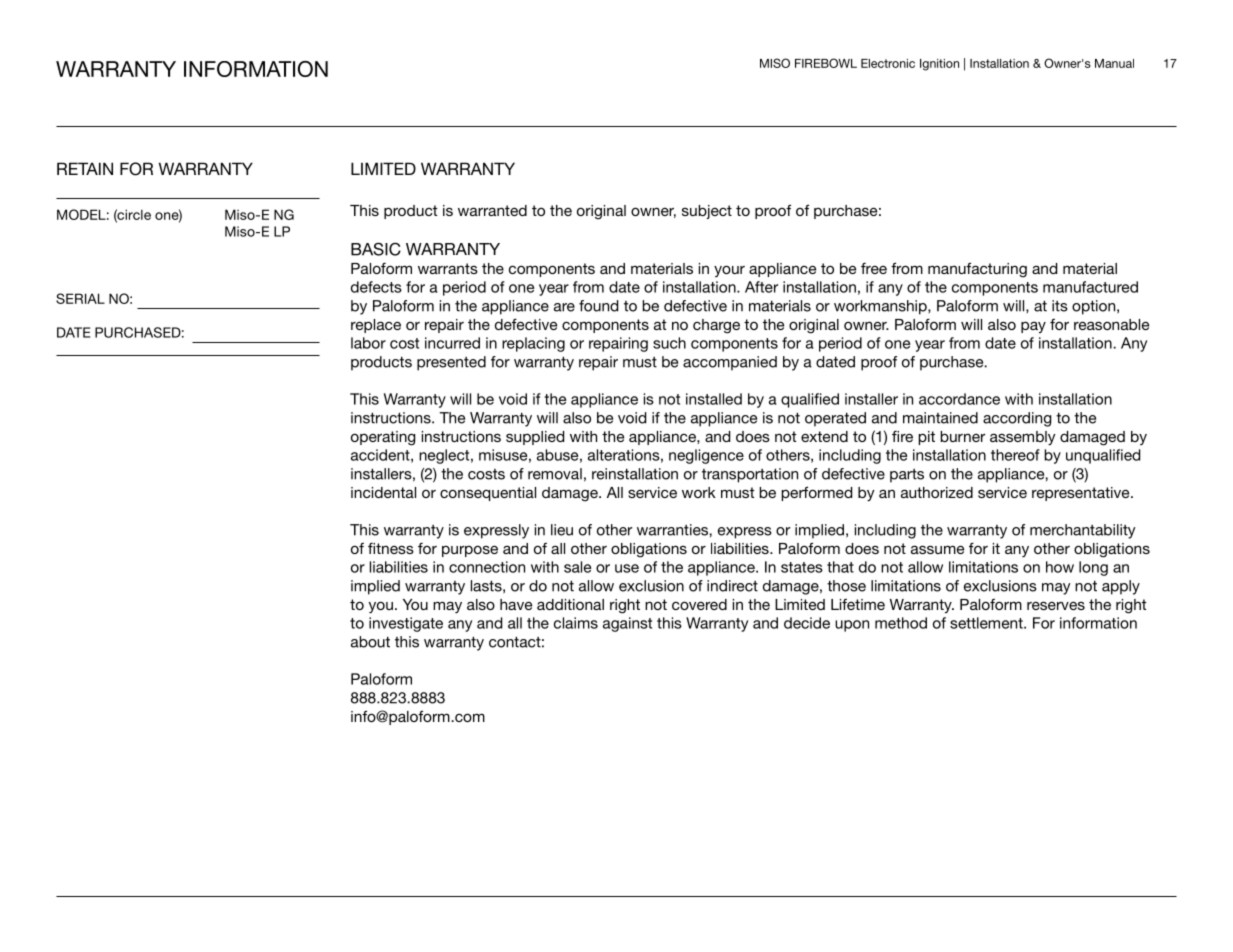  What do you see at coordinates (533, 344) in the page?
I see `replacing` at bounding box center [533, 344].
